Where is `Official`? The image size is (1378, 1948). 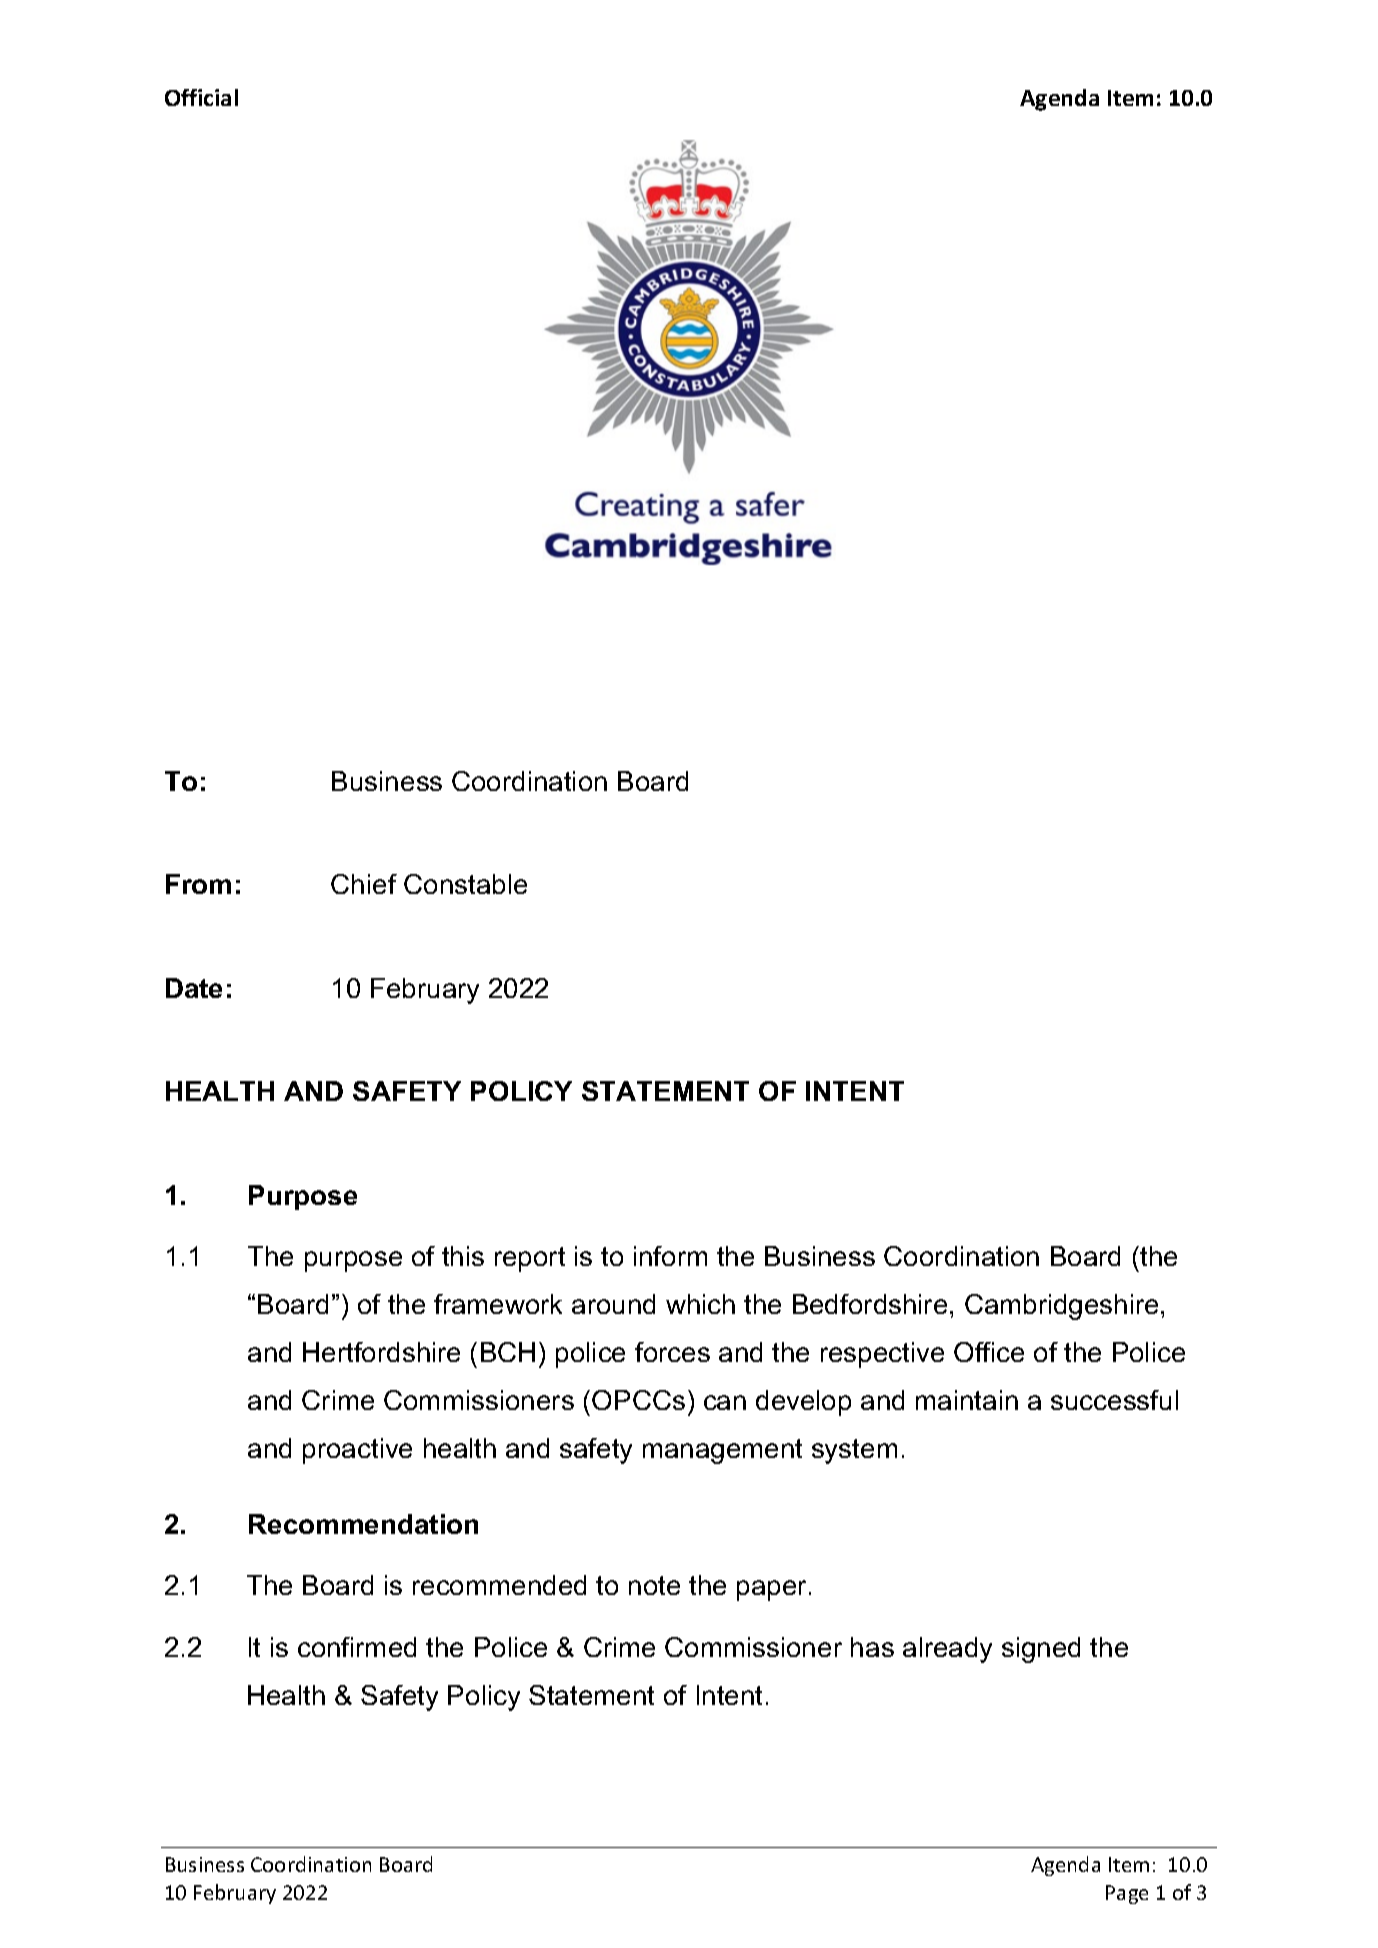
Official is located at coordinates (201, 97).
